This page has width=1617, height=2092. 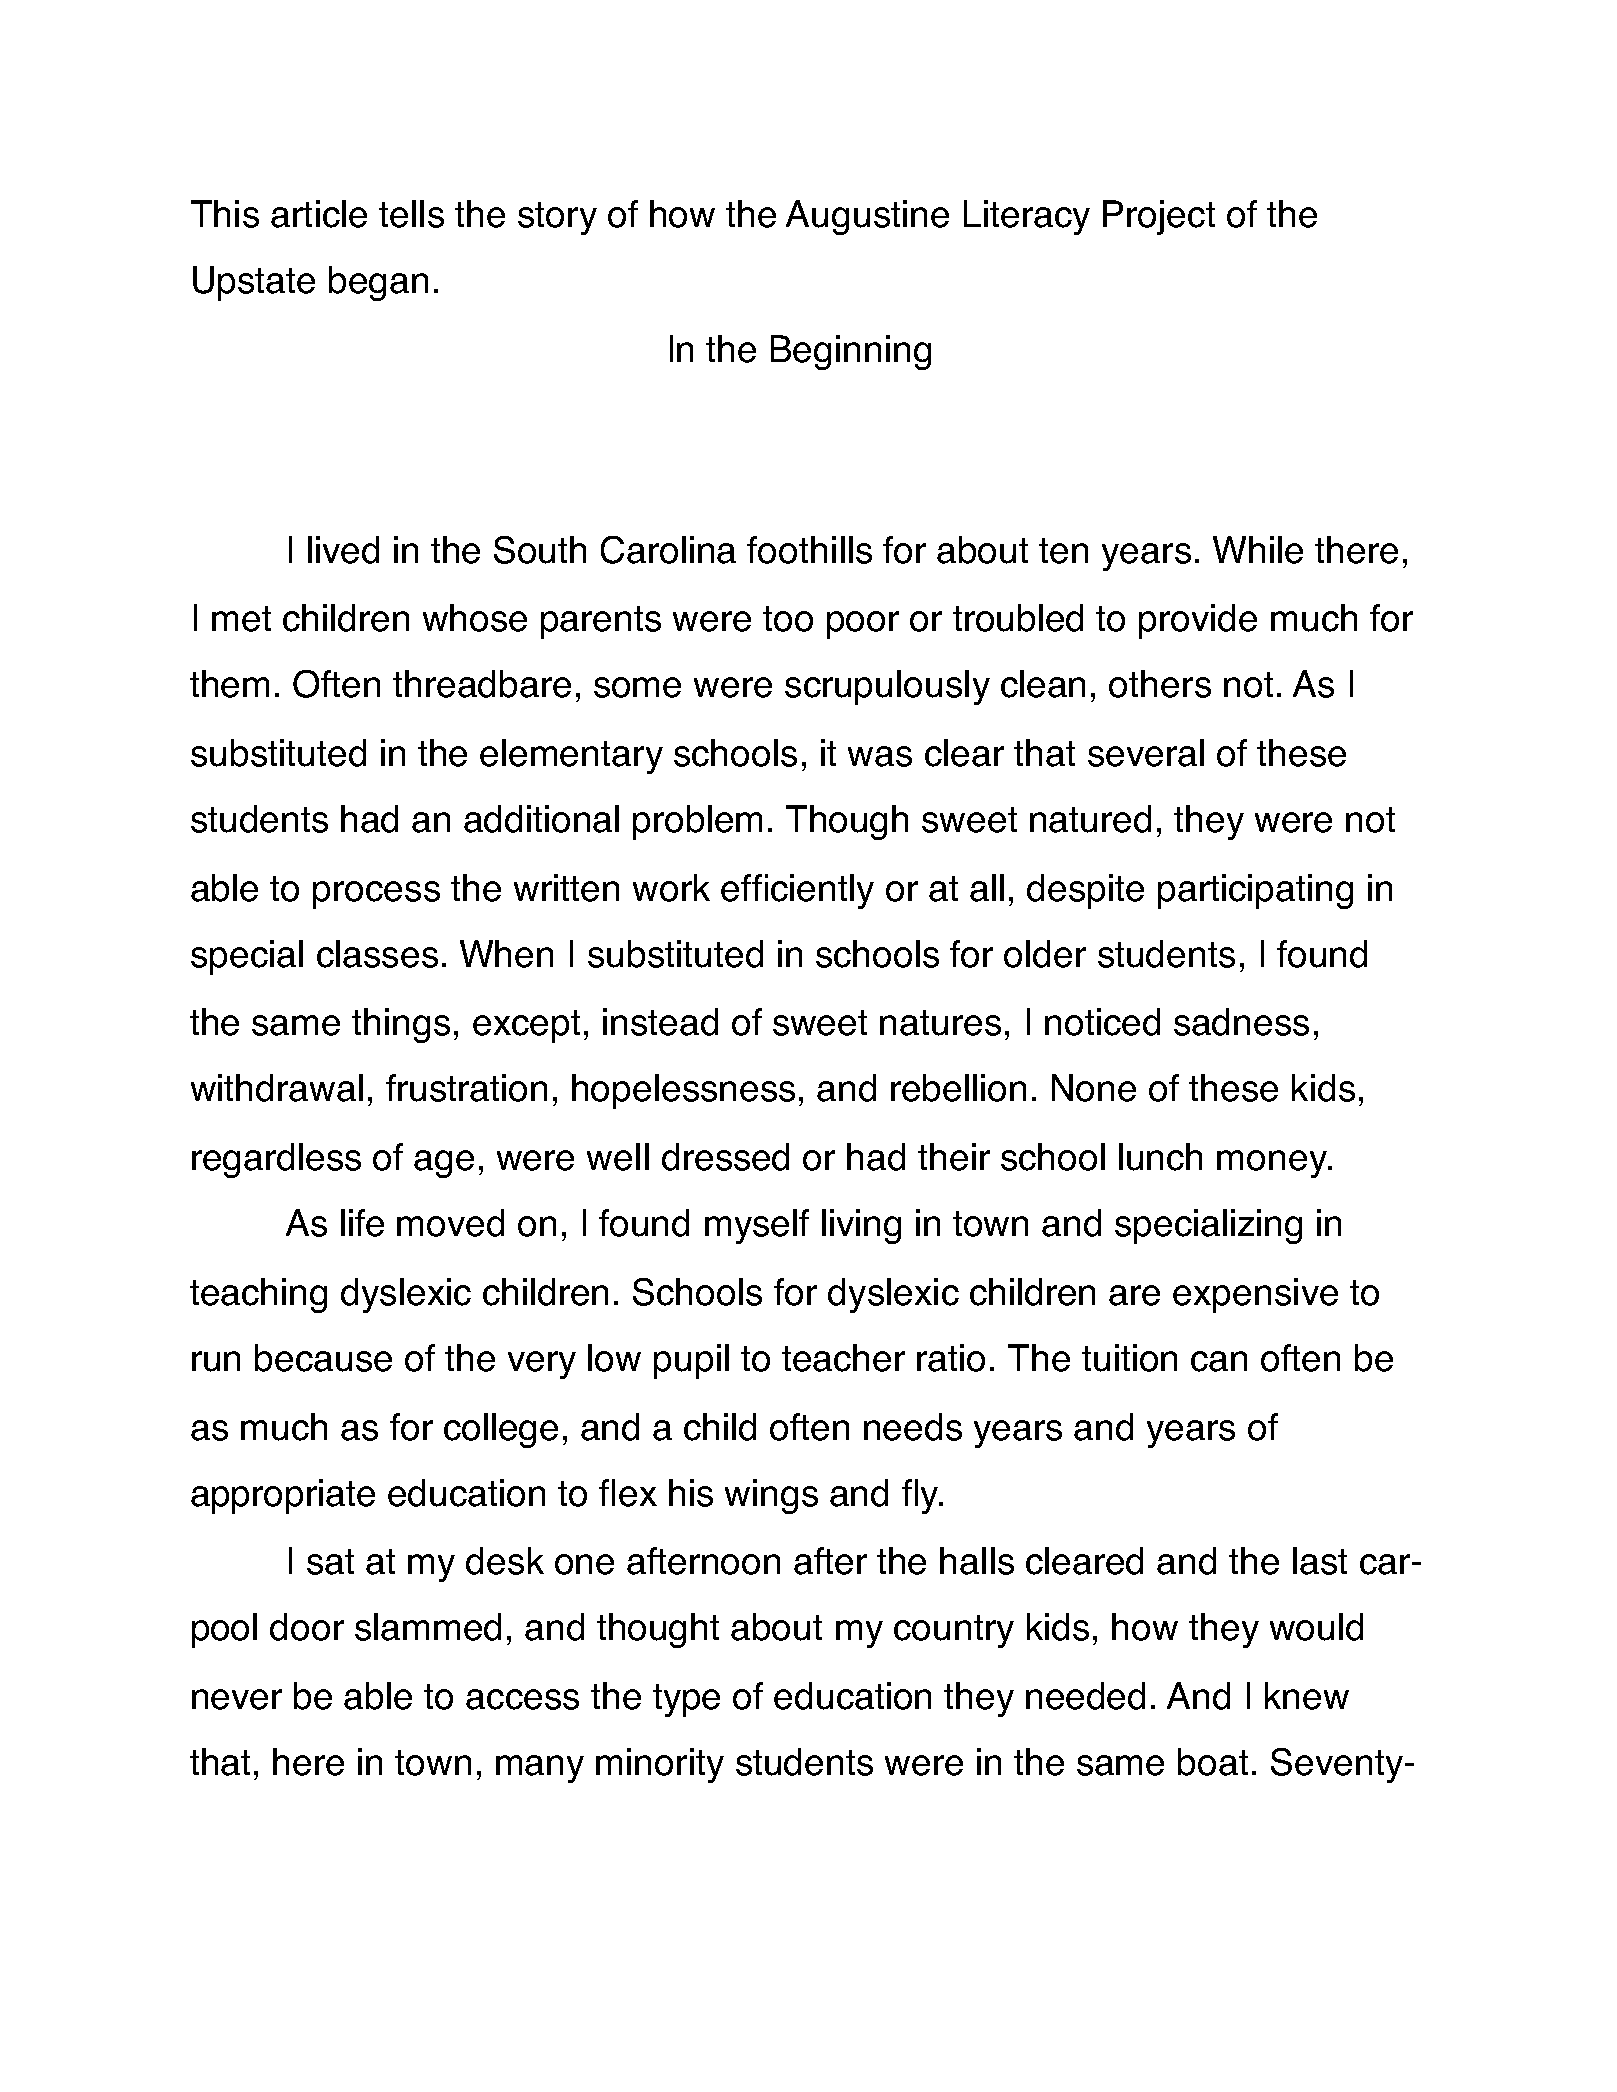 I want to click on sadness, so click(x=1241, y=1022).
